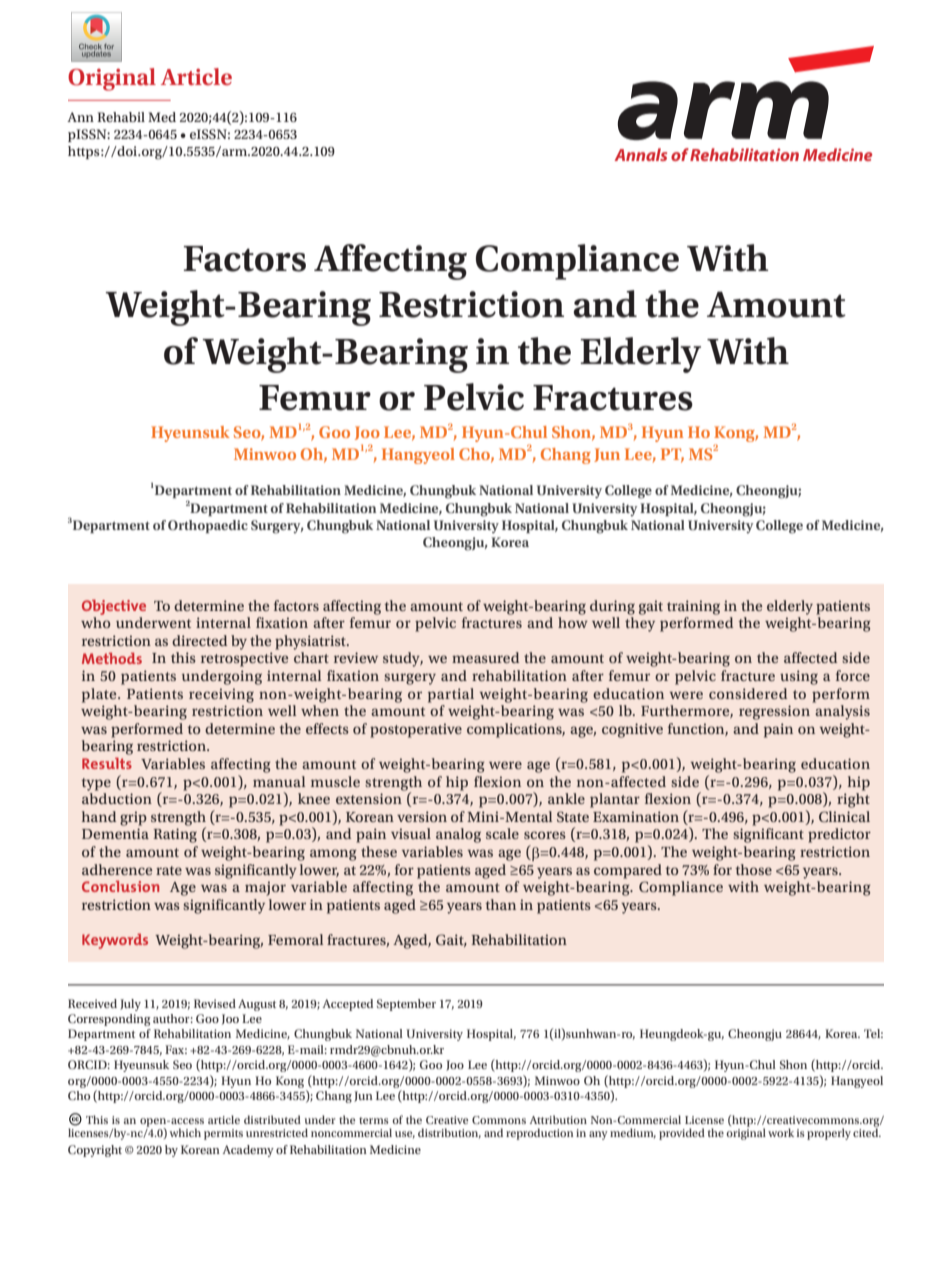  Describe the element at coordinates (208, 526) in the document. I see `Orthopaedic` at that location.
